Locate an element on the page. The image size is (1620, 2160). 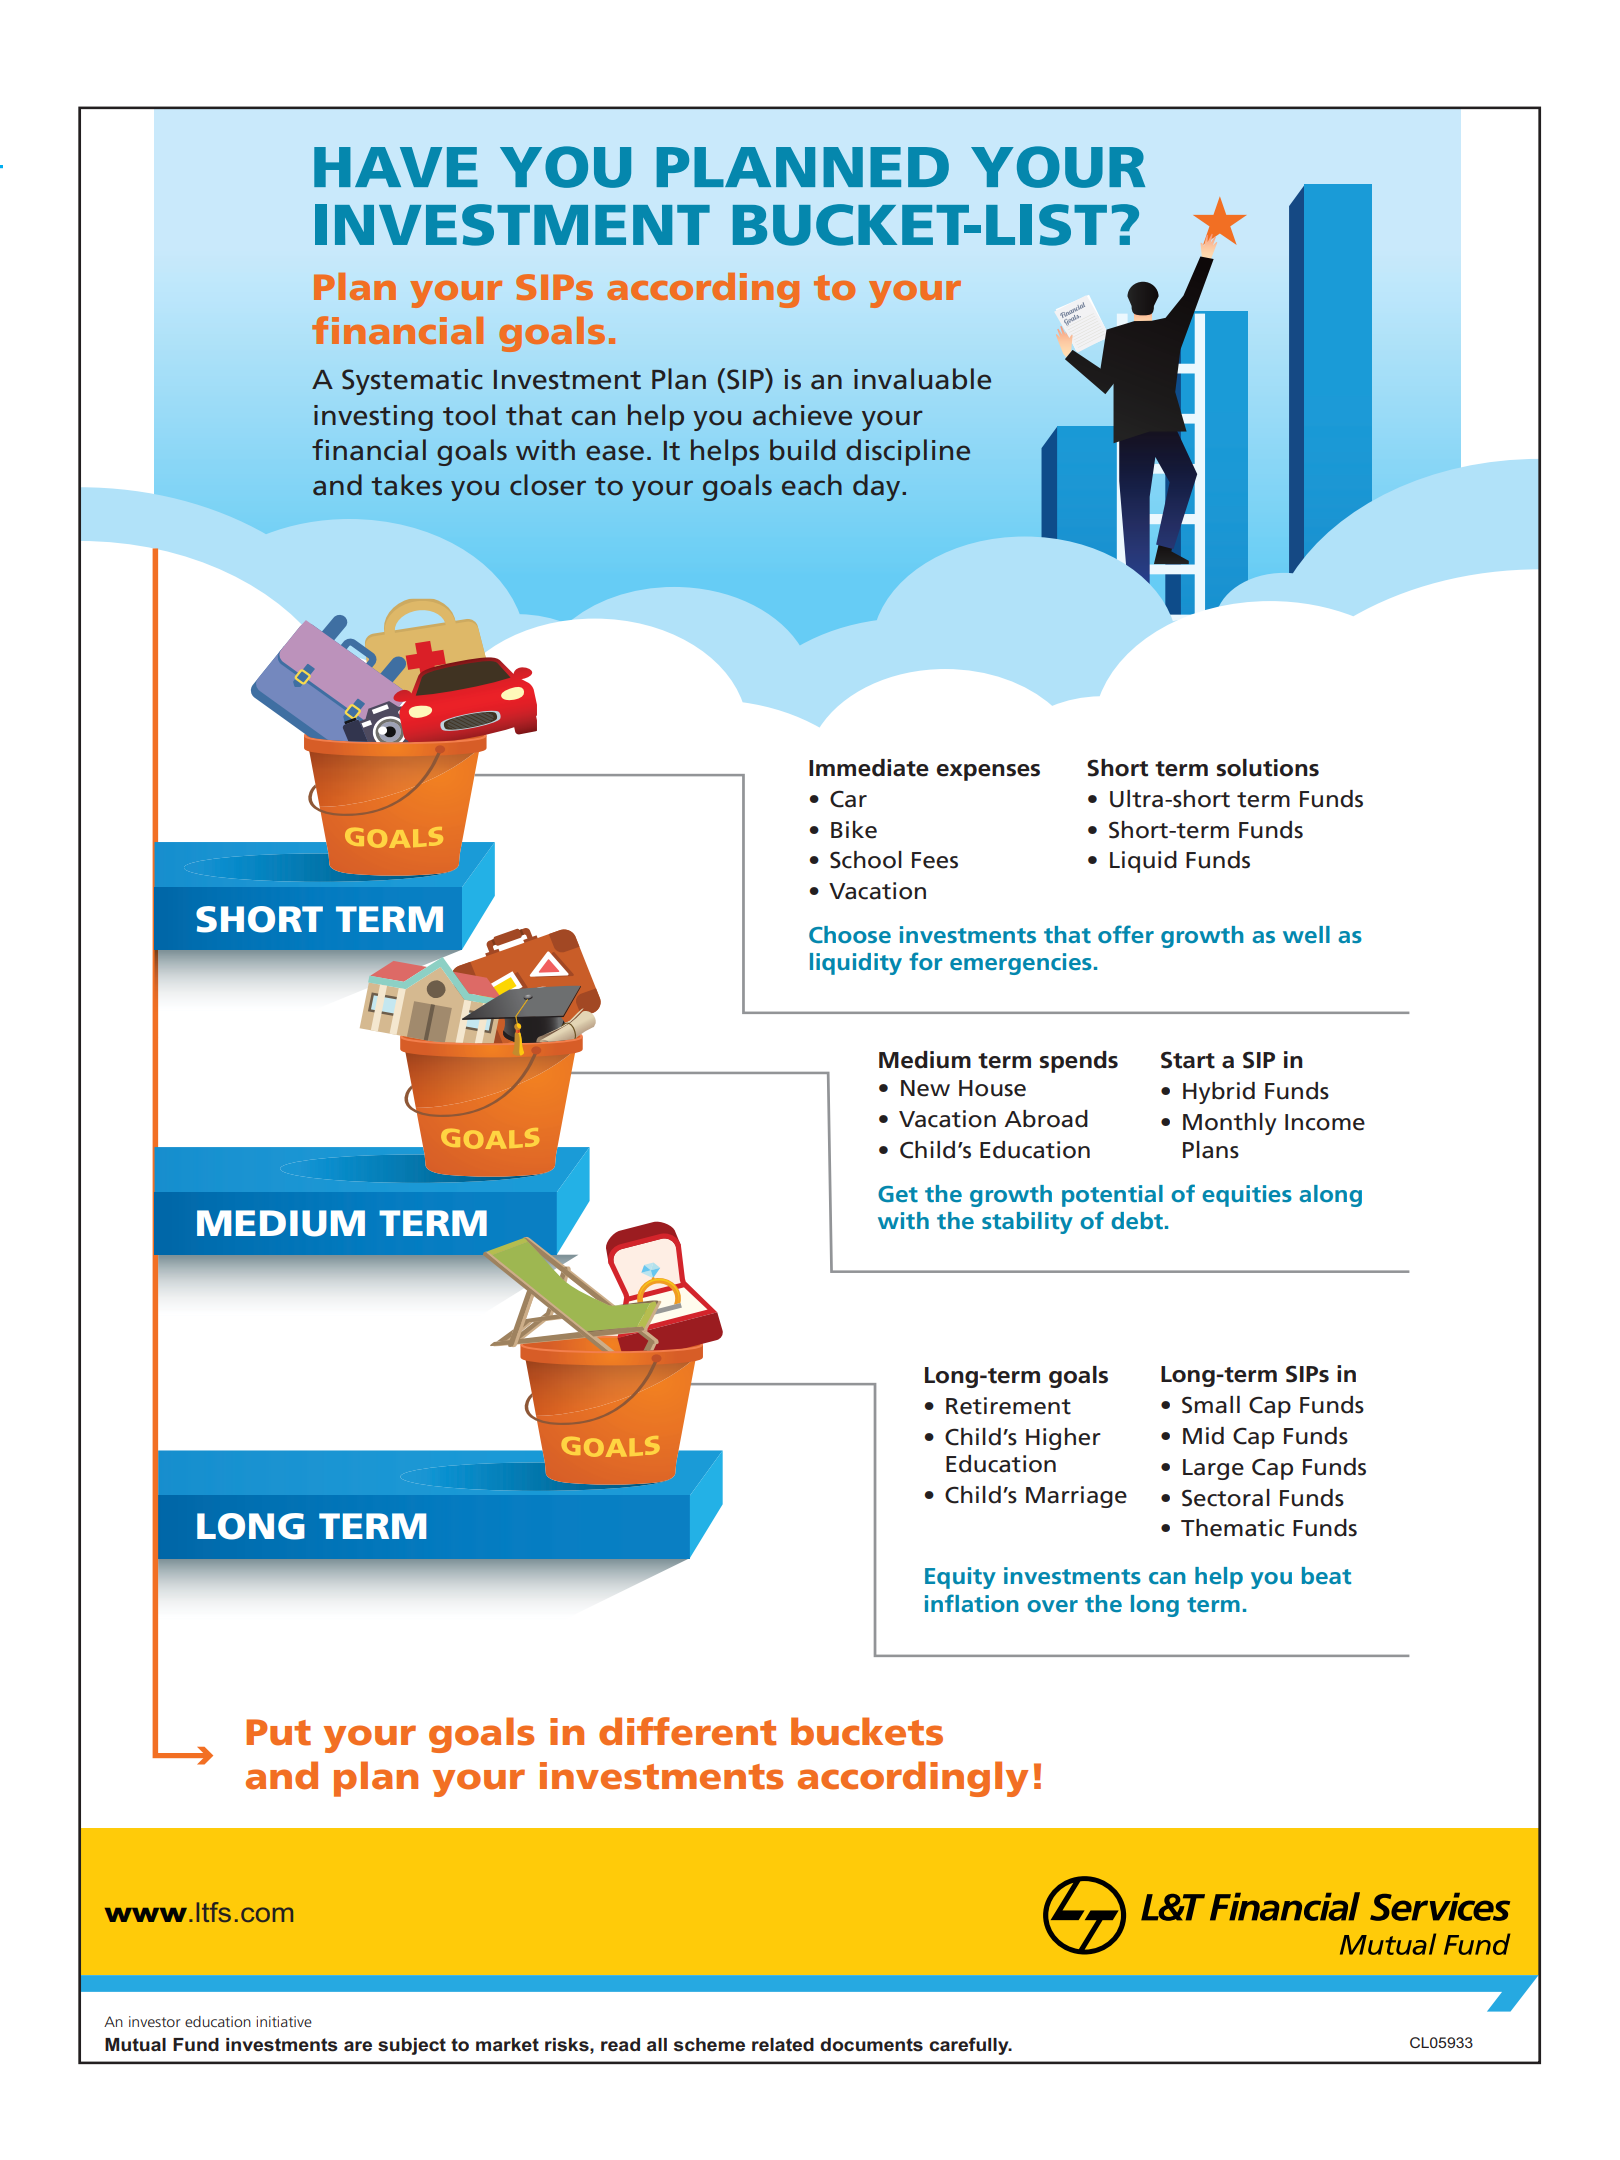
HAVE is located at coordinates (396, 167).
